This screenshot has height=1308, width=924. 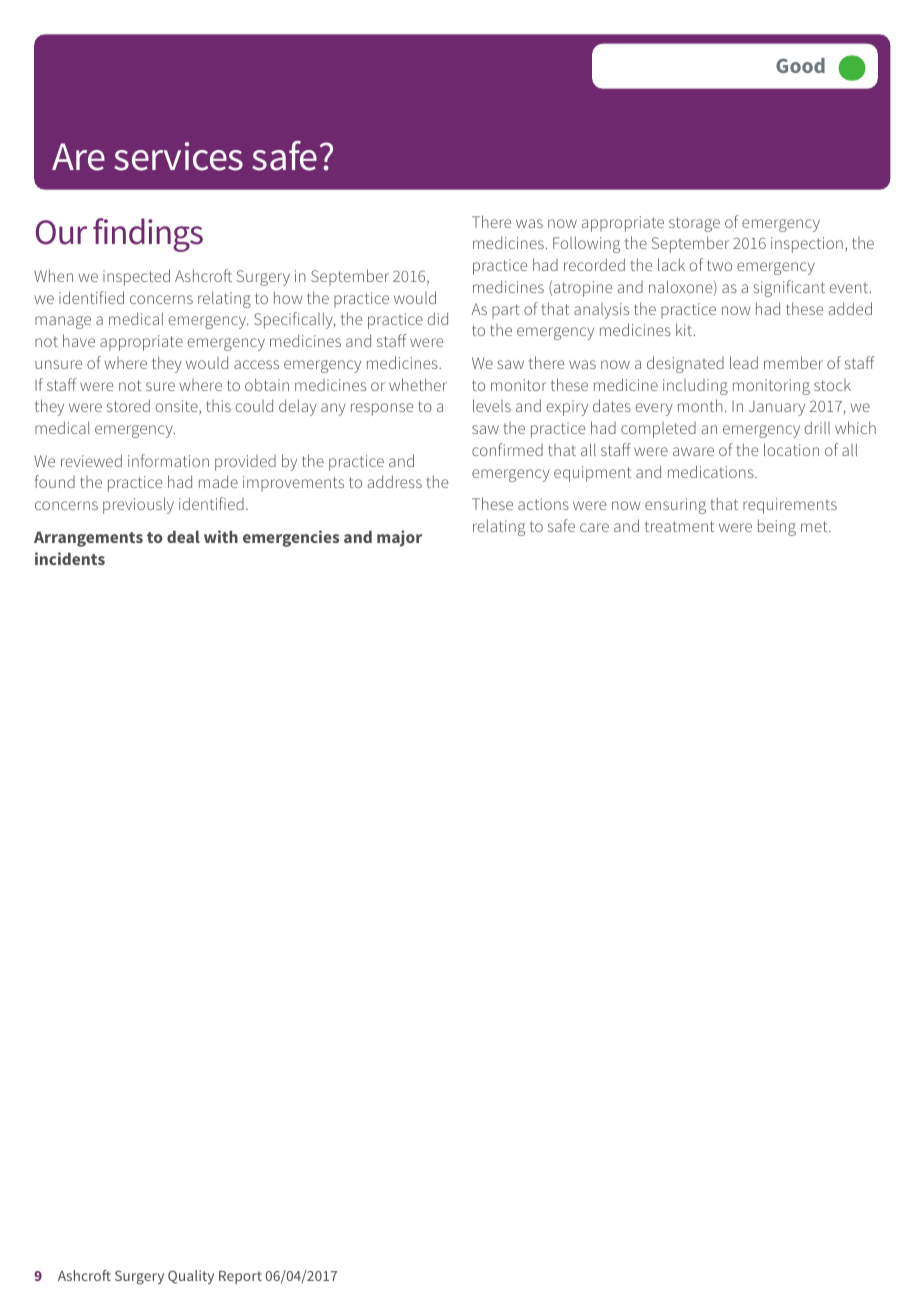 What do you see at coordinates (136, 277) in the screenshot?
I see `inspected` at bounding box center [136, 277].
